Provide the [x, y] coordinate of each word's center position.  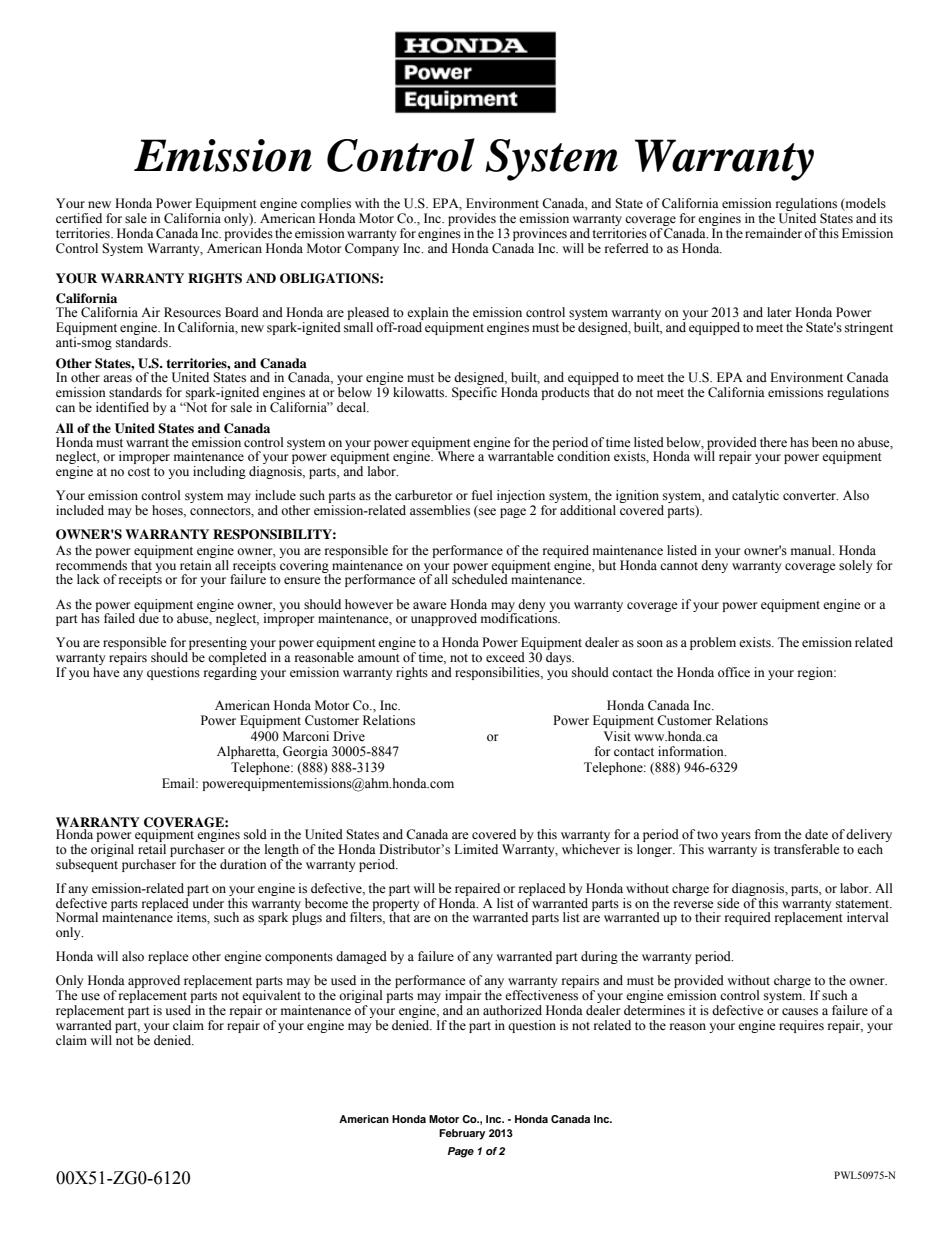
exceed [505, 657]
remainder [773, 233]
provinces [540, 234]
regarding [230, 673]
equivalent [271, 998]
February [462, 1134]
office [734, 672]
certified [79, 218]
